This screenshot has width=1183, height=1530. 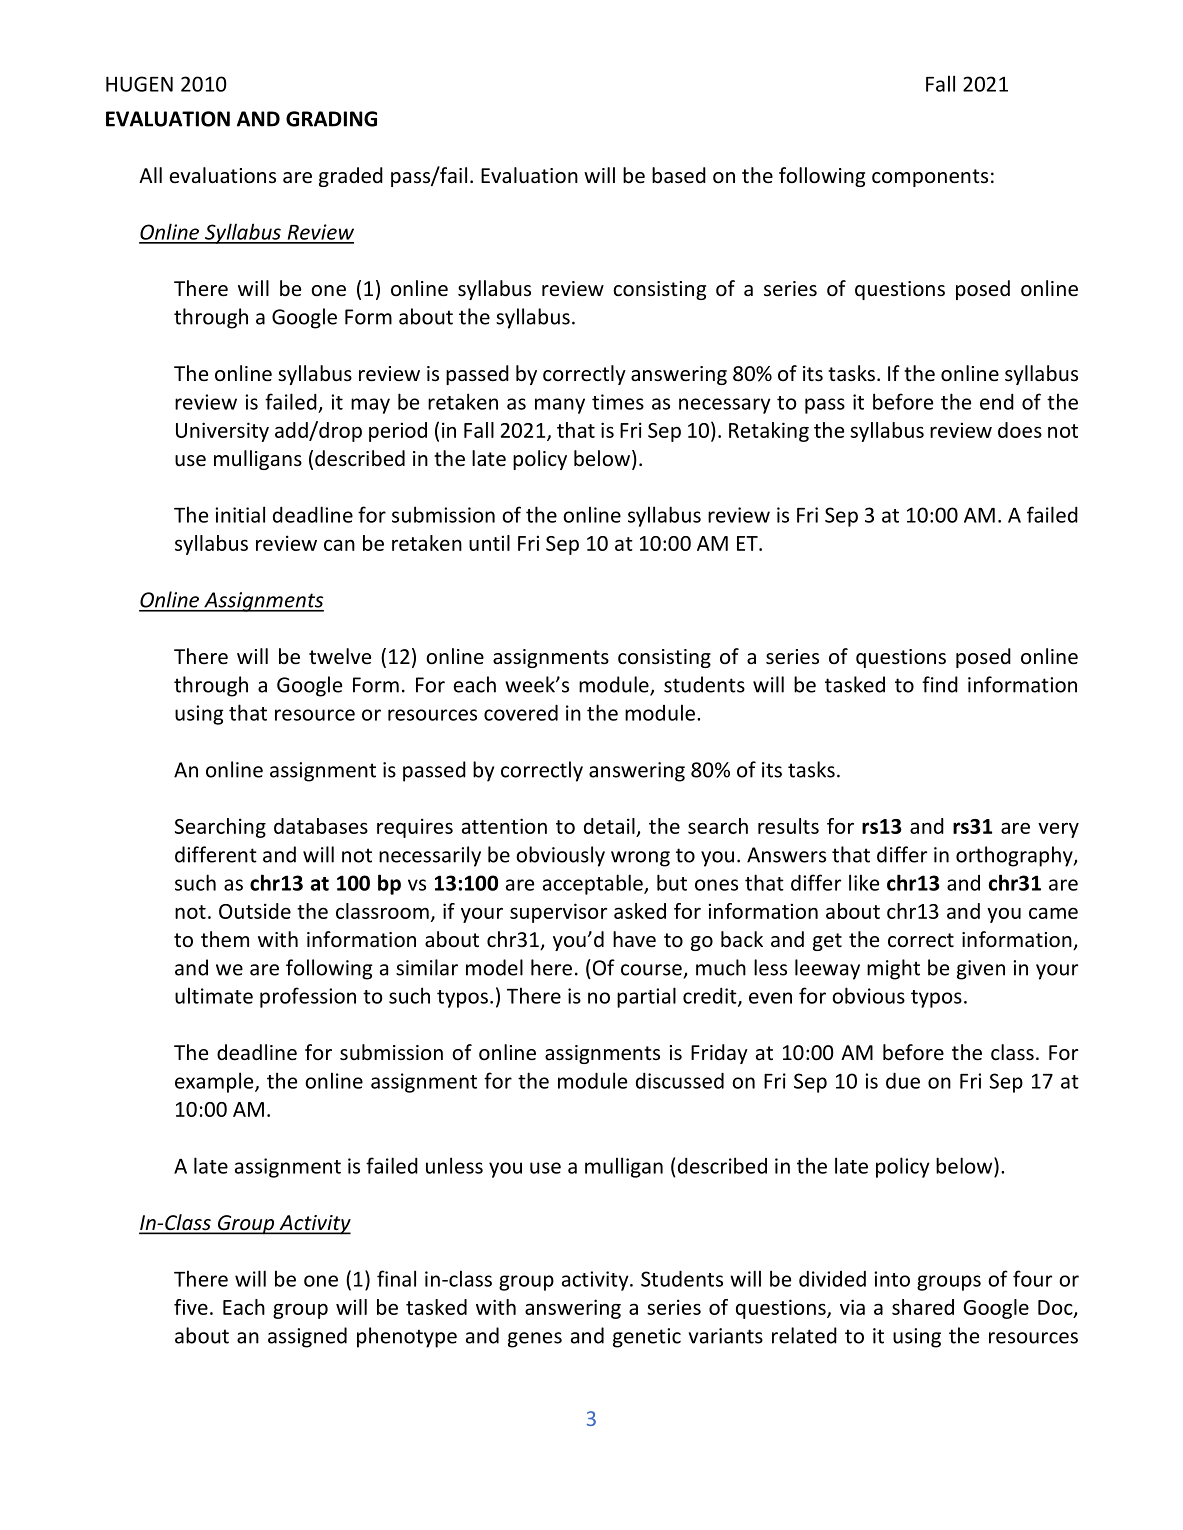 What do you see at coordinates (489, 543) in the screenshot?
I see `until` at bounding box center [489, 543].
